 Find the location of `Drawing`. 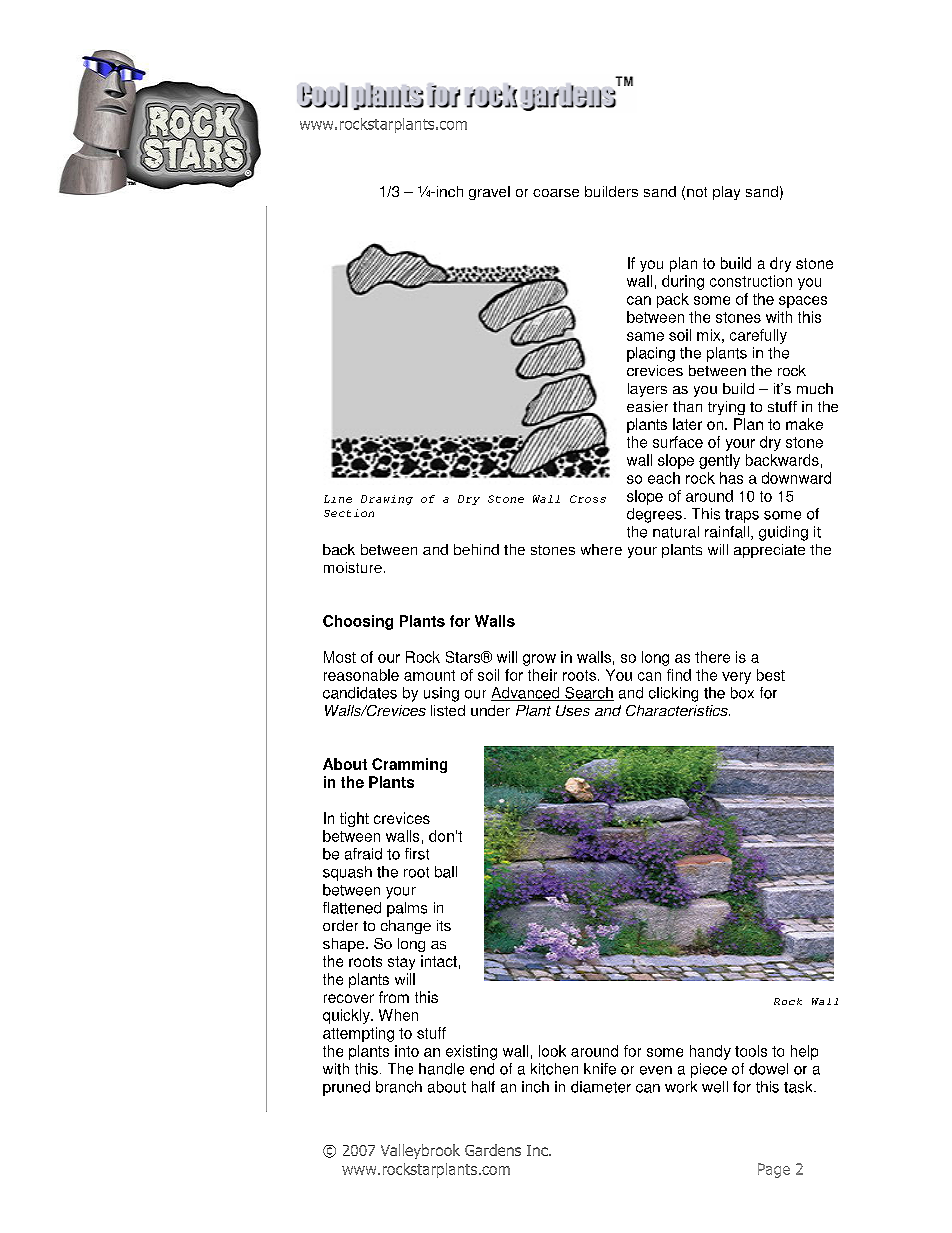

Drawing is located at coordinates (387, 500).
